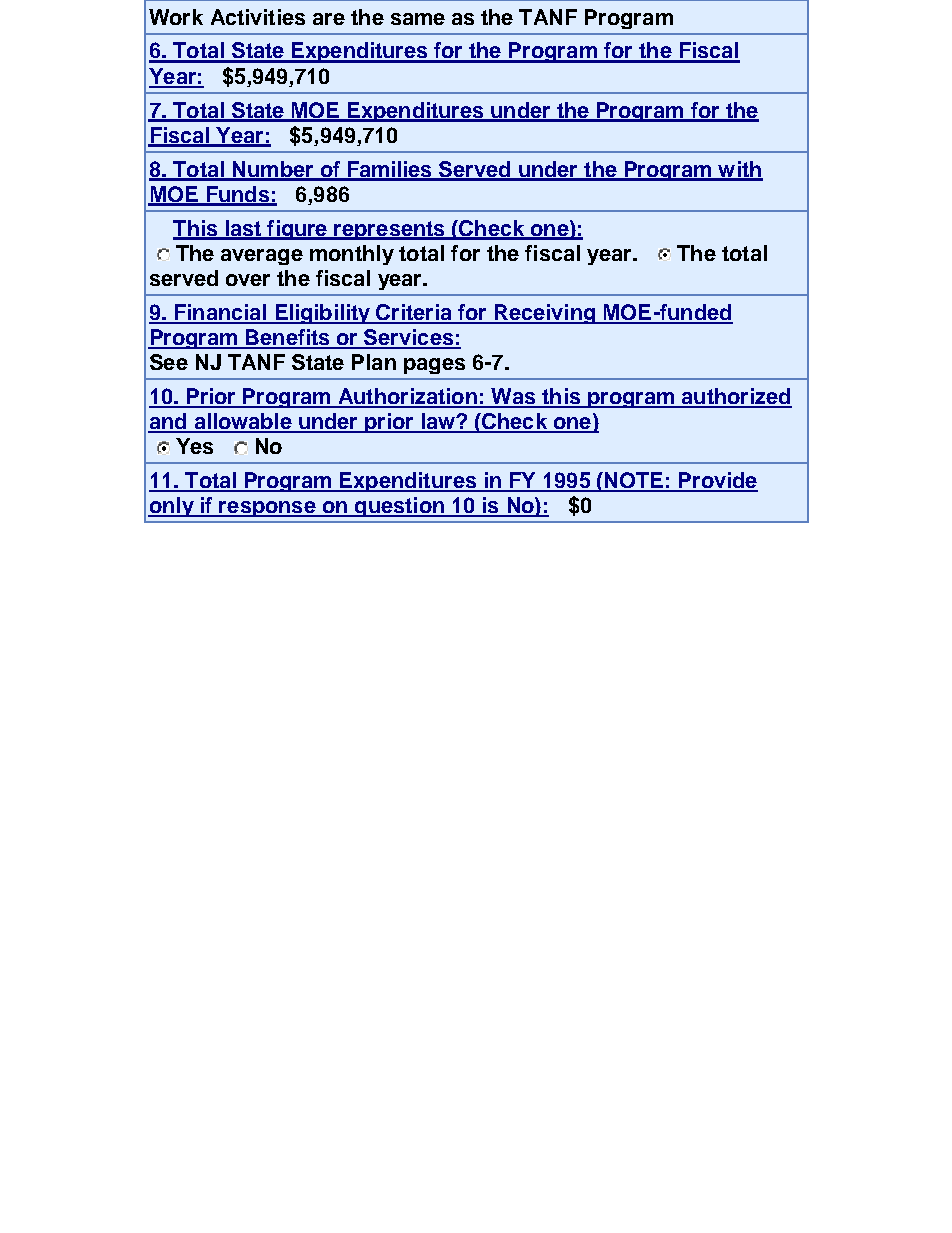 The height and width of the screenshot is (1233, 952). What do you see at coordinates (258, 17) in the screenshot?
I see `Activities` at bounding box center [258, 17].
